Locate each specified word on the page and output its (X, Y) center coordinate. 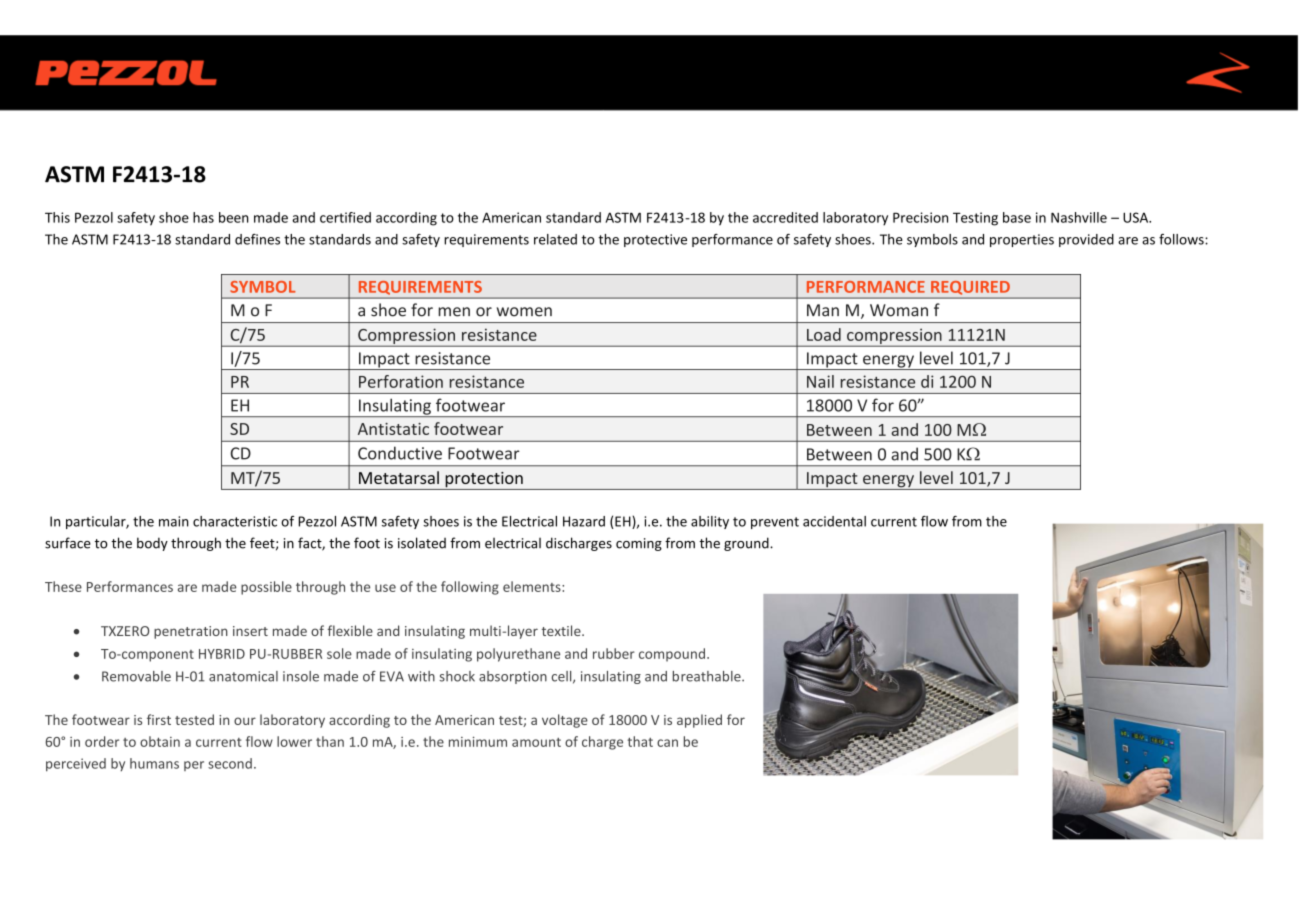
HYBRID (222, 654)
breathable (708, 676)
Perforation (401, 381)
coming (639, 544)
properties (1022, 240)
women (524, 312)
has (203, 217)
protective (655, 240)
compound (672, 655)
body (152, 544)
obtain (160, 741)
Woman (899, 310)
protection (484, 481)
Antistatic (393, 429)
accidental (834, 521)
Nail (820, 381)
